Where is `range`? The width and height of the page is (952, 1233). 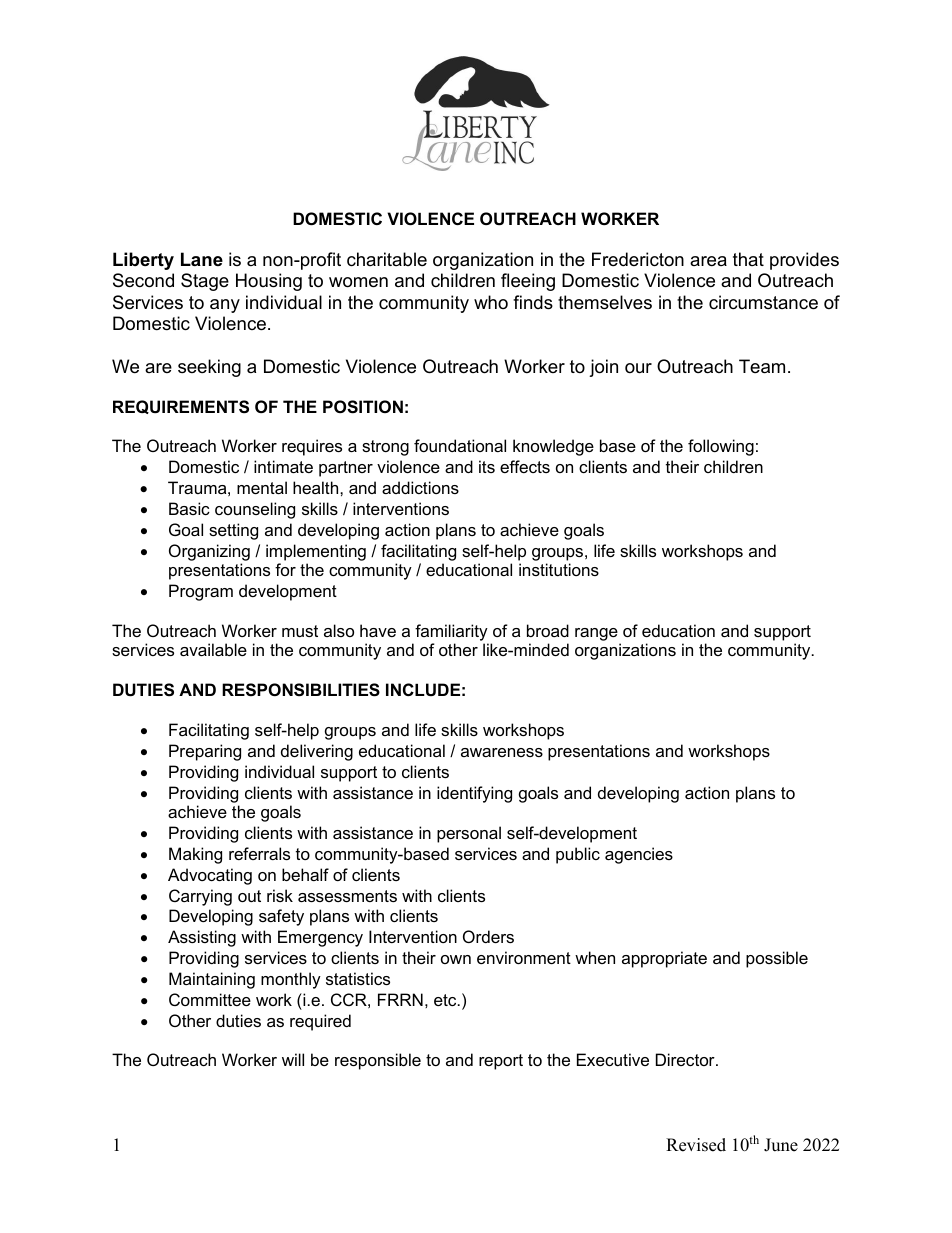
range is located at coordinates (596, 634).
